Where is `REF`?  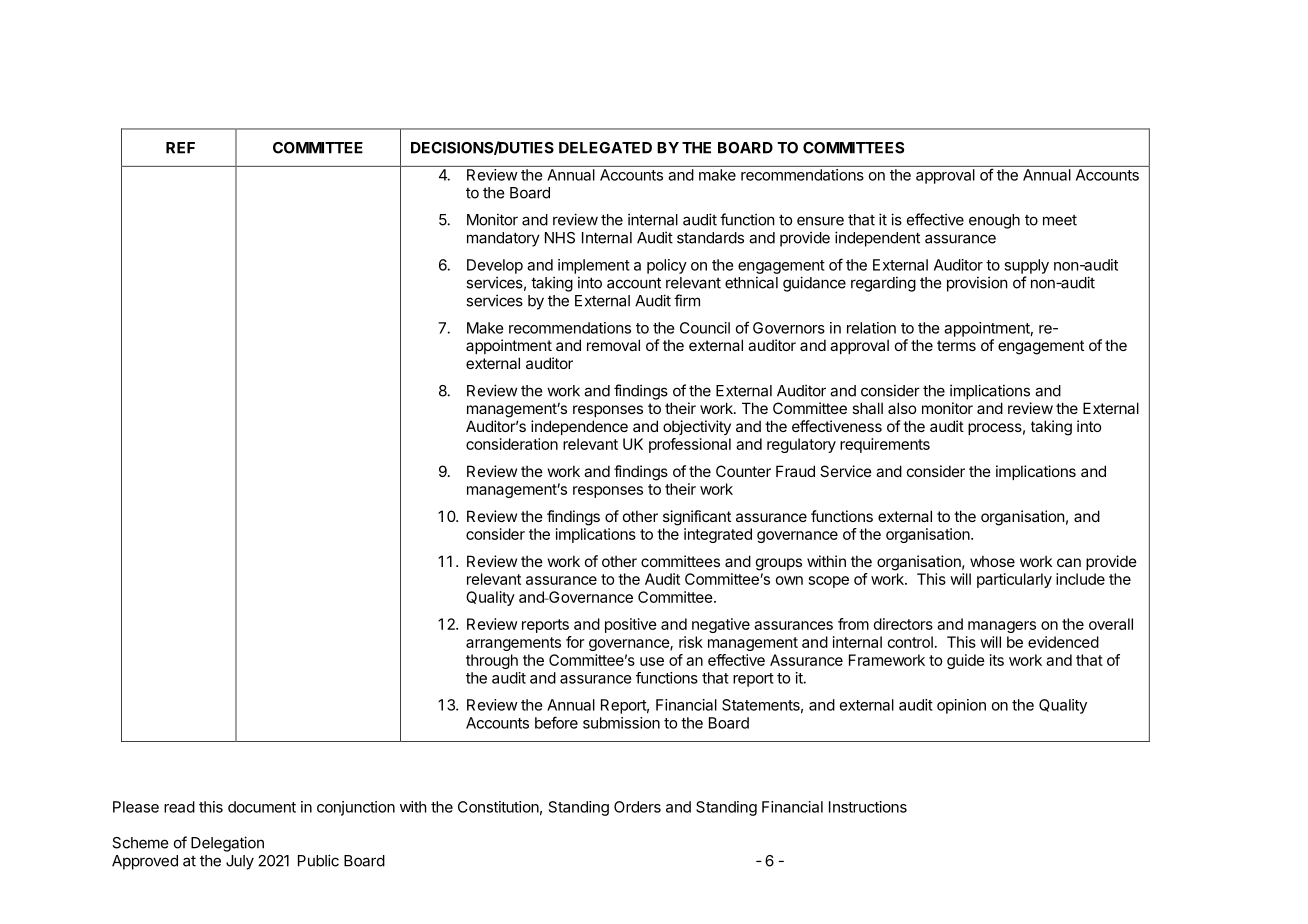
REF is located at coordinates (180, 148).
